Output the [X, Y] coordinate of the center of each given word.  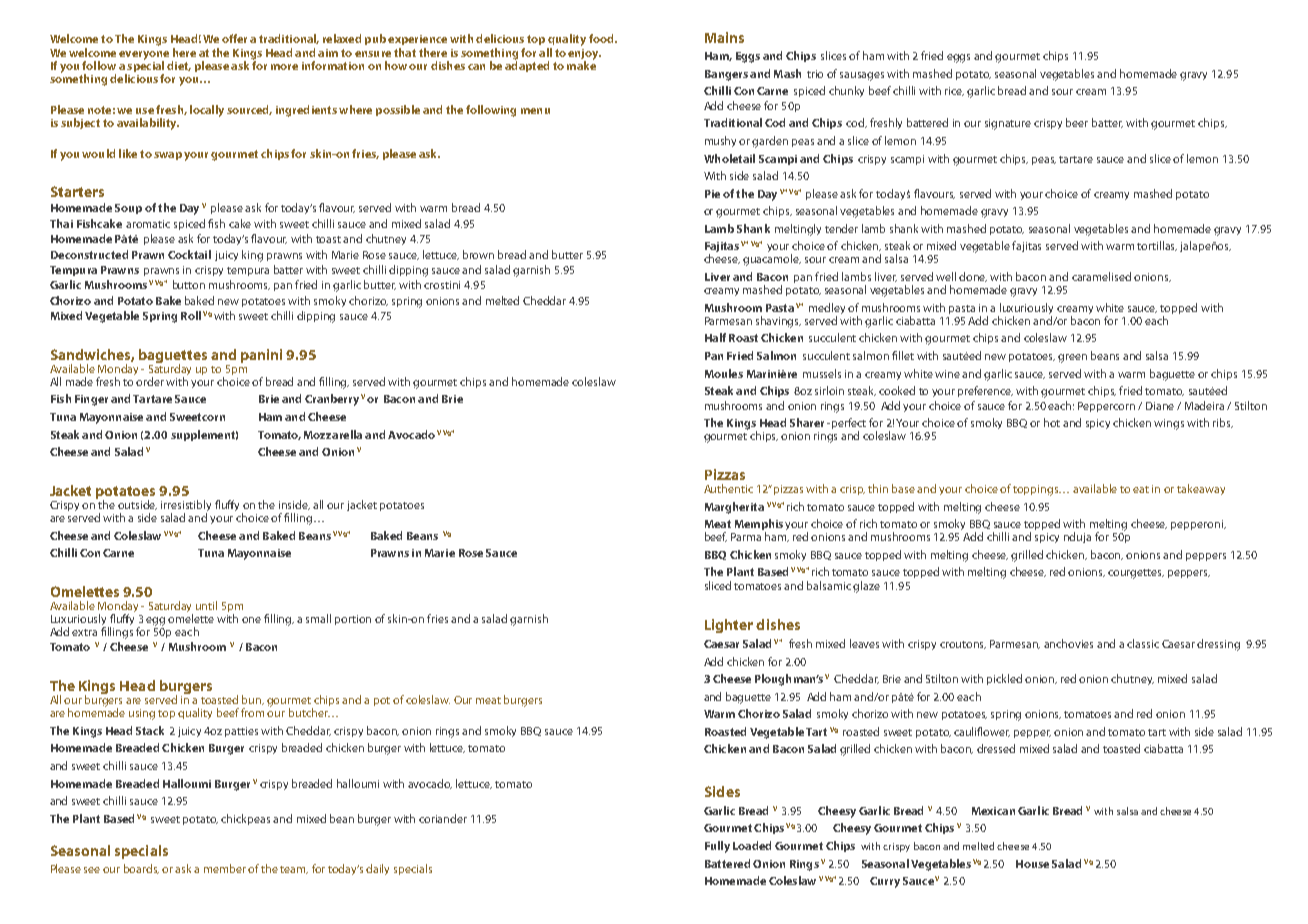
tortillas [1157, 246]
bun [253, 700]
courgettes [1136, 574]
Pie [712, 194]
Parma [746, 537]
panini [261, 356]
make [581, 64]
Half [715, 337]
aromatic [148, 224]
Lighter [729, 626]
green [1072, 358]
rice [954, 91]
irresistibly [186, 507]
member [226, 868]
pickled [1004, 679]
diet [179, 66]
